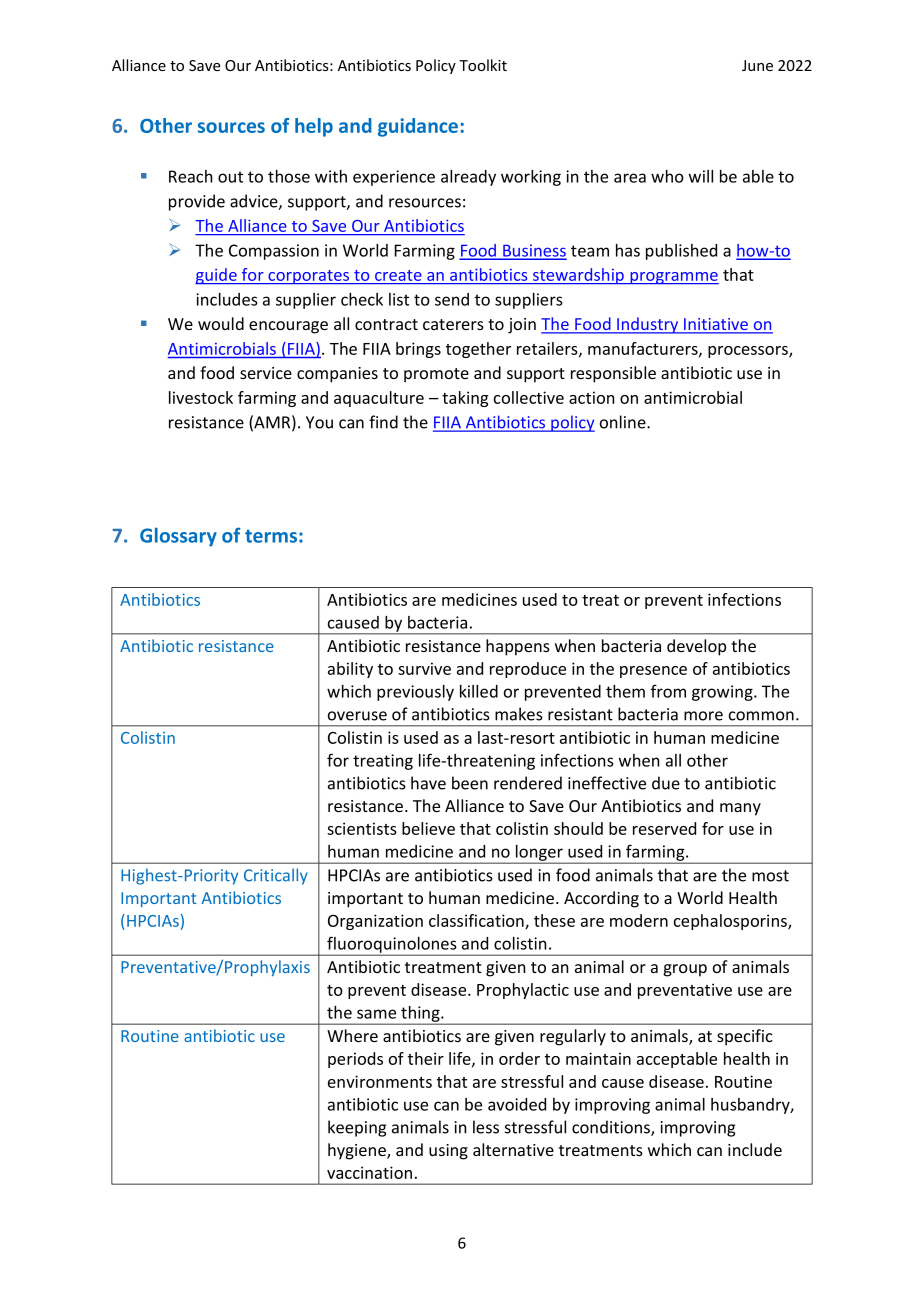  Describe the element at coordinates (357, 1128) in the screenshot. I see `keeping` at that location.
